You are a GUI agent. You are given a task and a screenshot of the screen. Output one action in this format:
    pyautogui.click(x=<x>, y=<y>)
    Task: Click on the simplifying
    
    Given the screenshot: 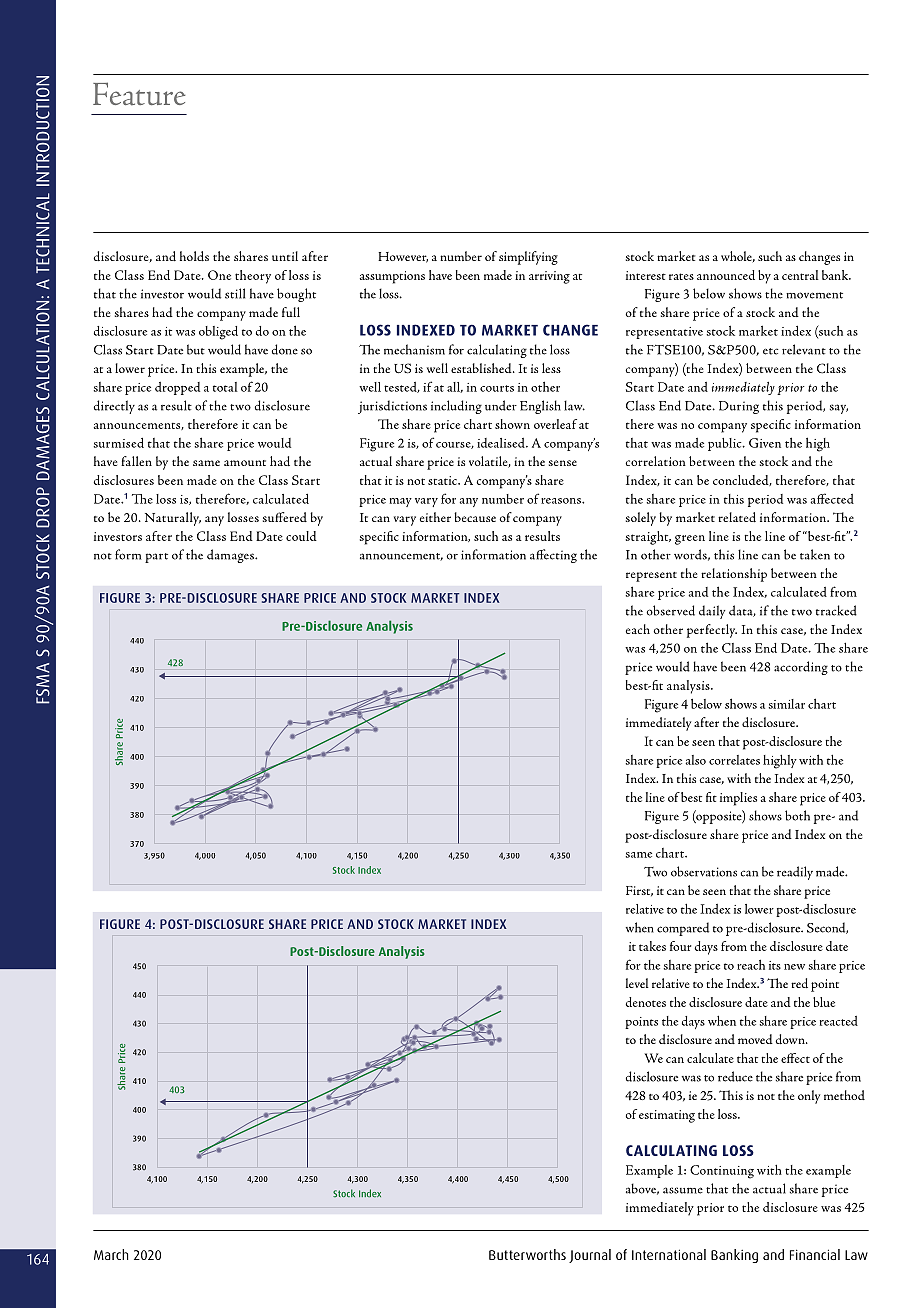 What is the action you would take?
    pyautogui.click(x=528, y=258)
